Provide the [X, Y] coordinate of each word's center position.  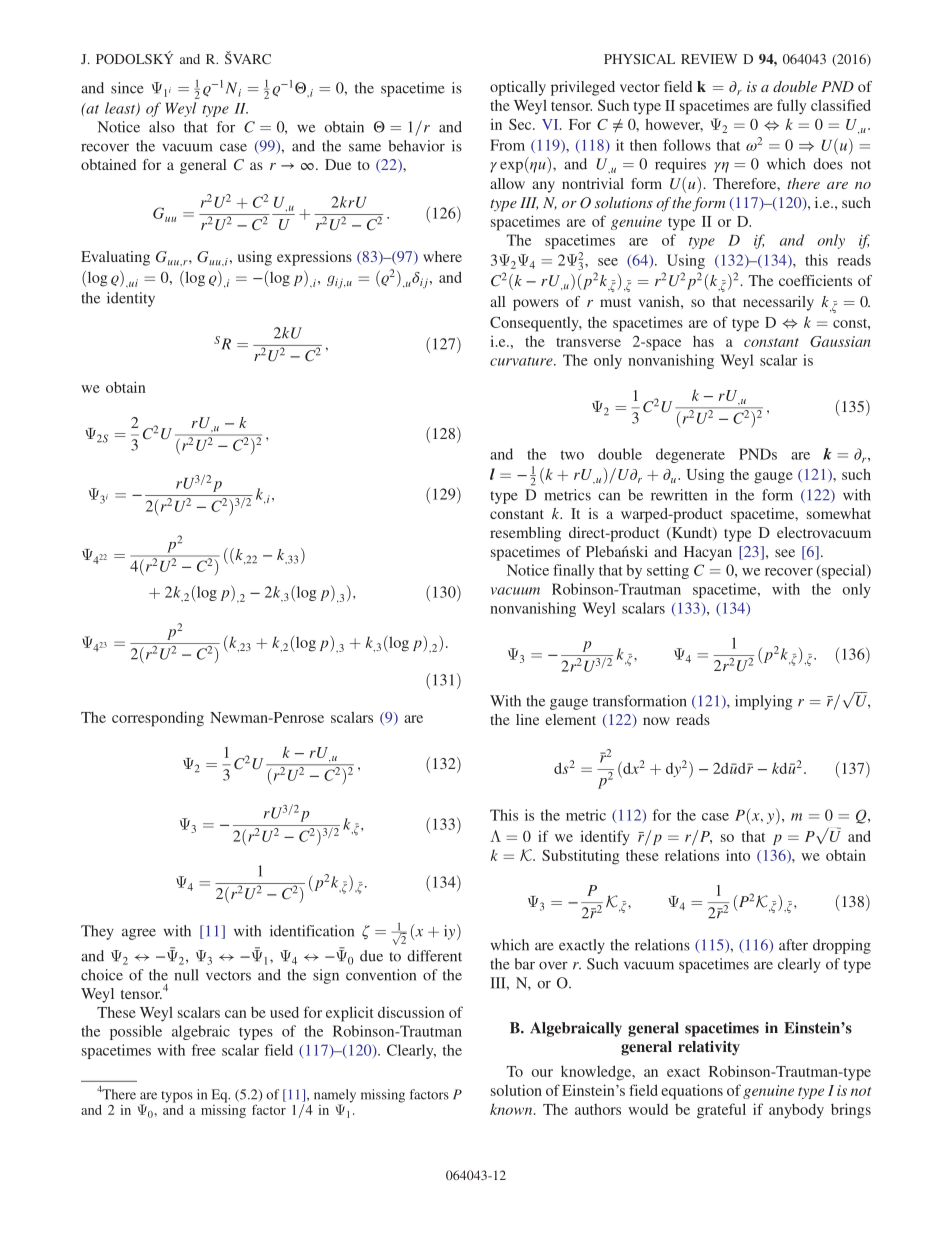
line [527, 719]
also [162, 127]
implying [764, 702]
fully [791, 107]
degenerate [690, 455]
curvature [522, 361]
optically [518, 88]
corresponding [158, 719]
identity [131, 299]
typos [177, 1097]
